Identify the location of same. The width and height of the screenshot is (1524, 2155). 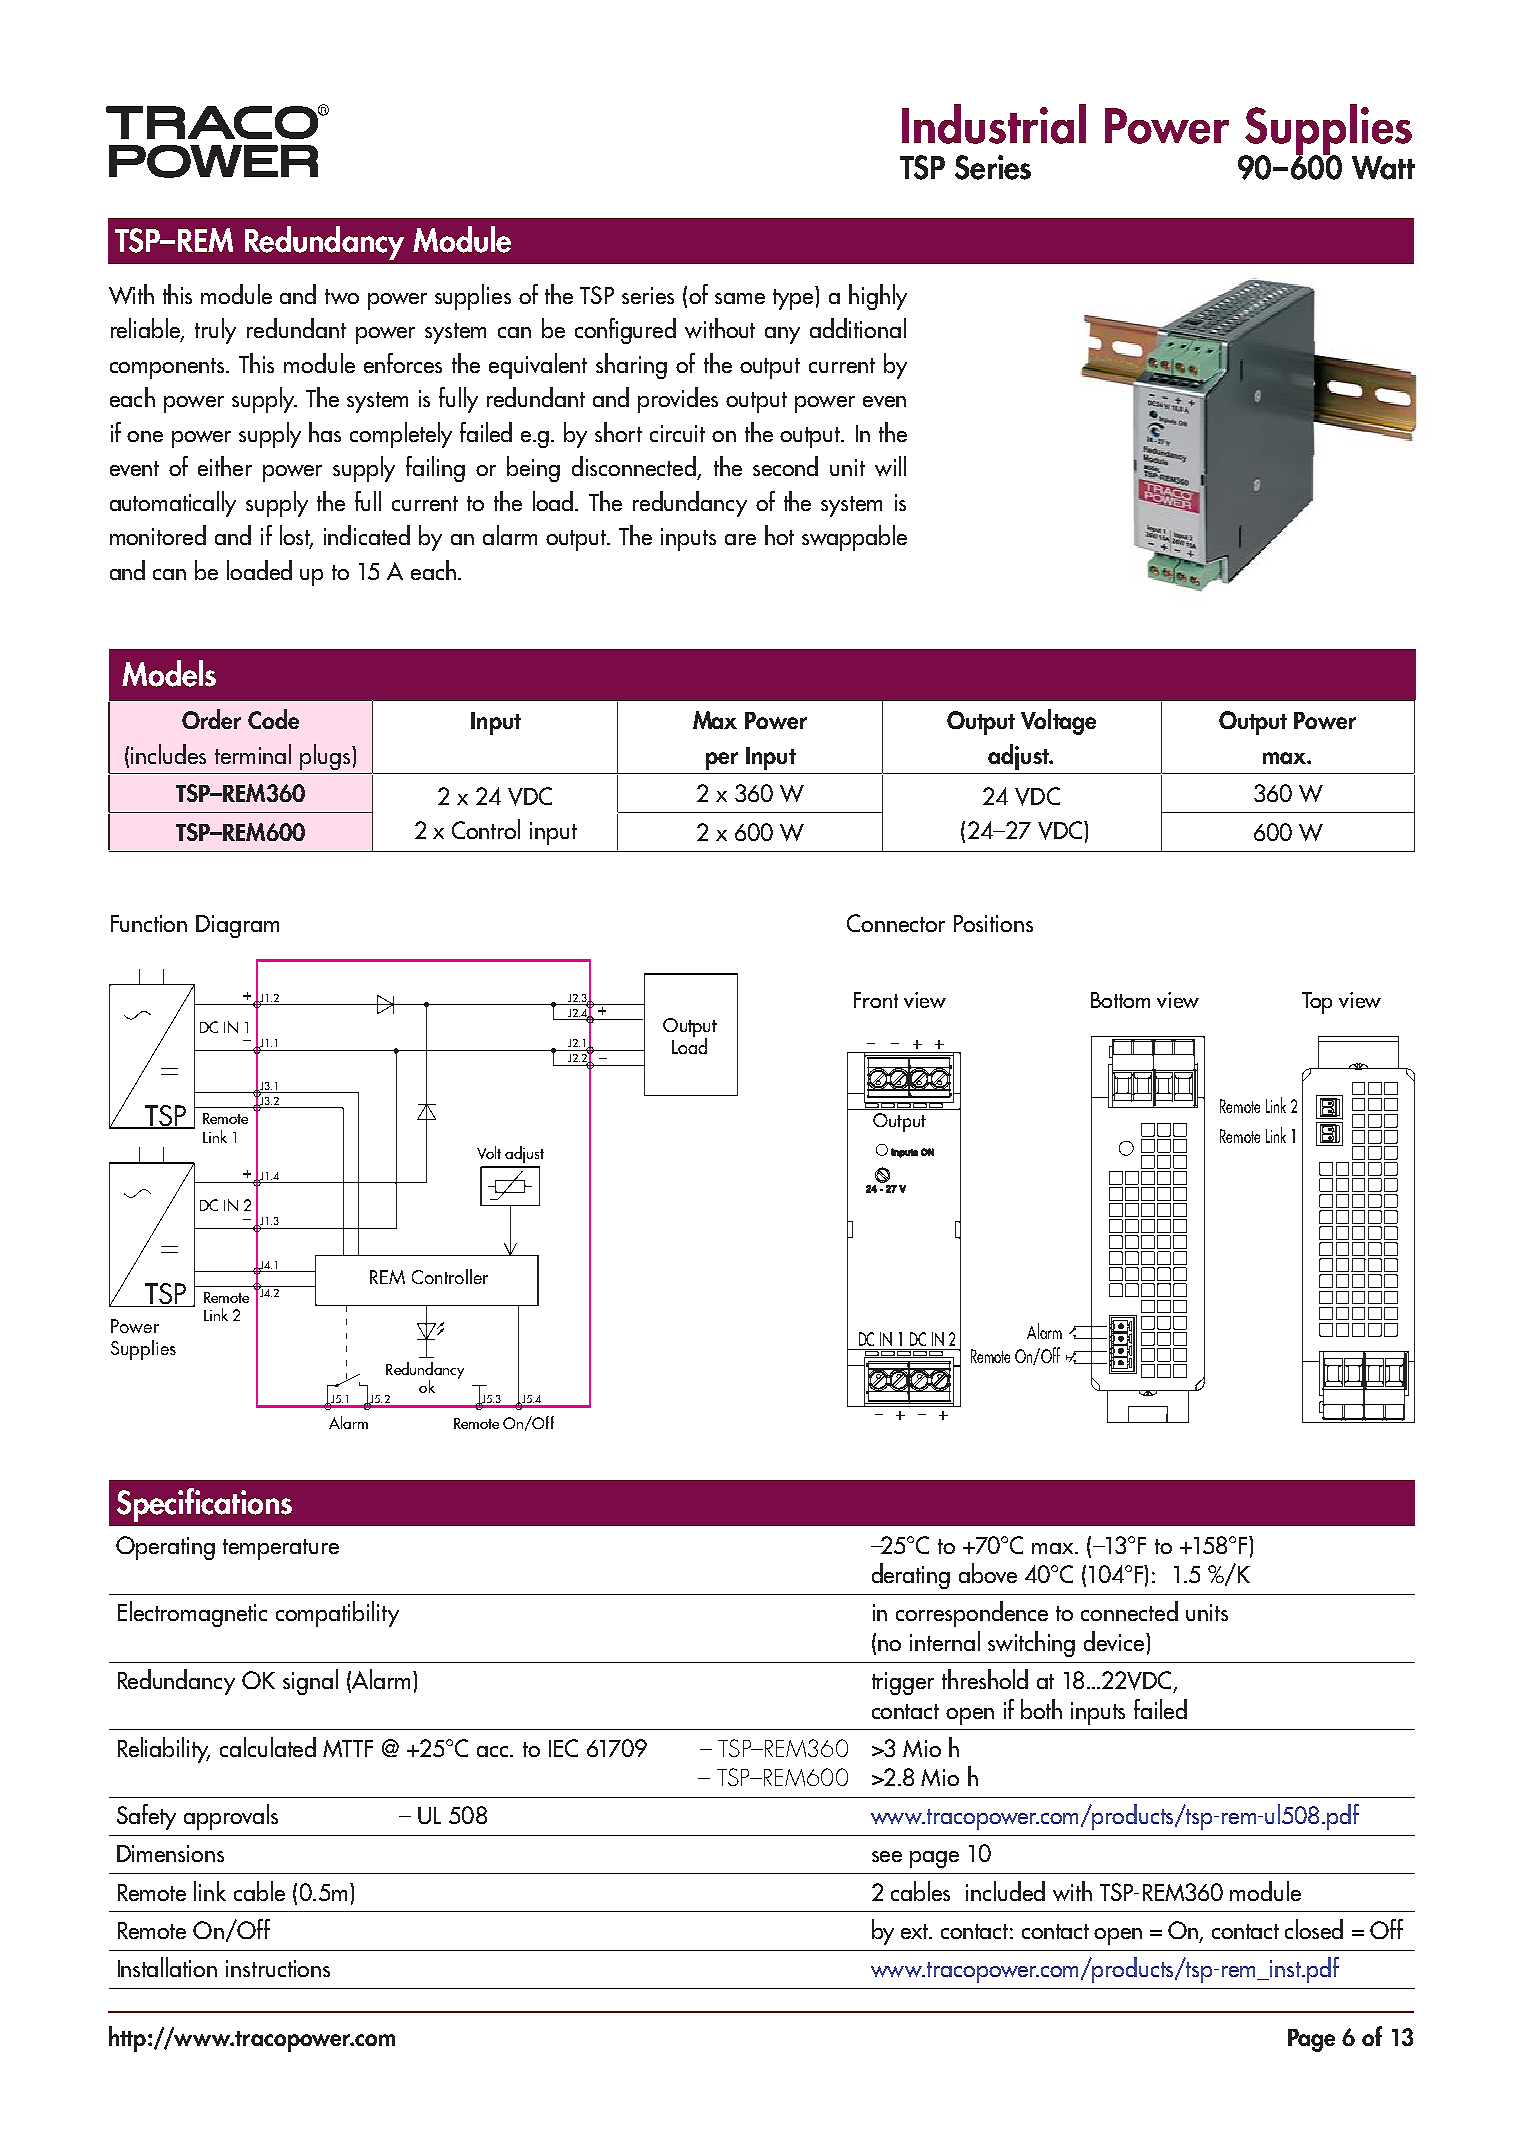
(740, 298).
